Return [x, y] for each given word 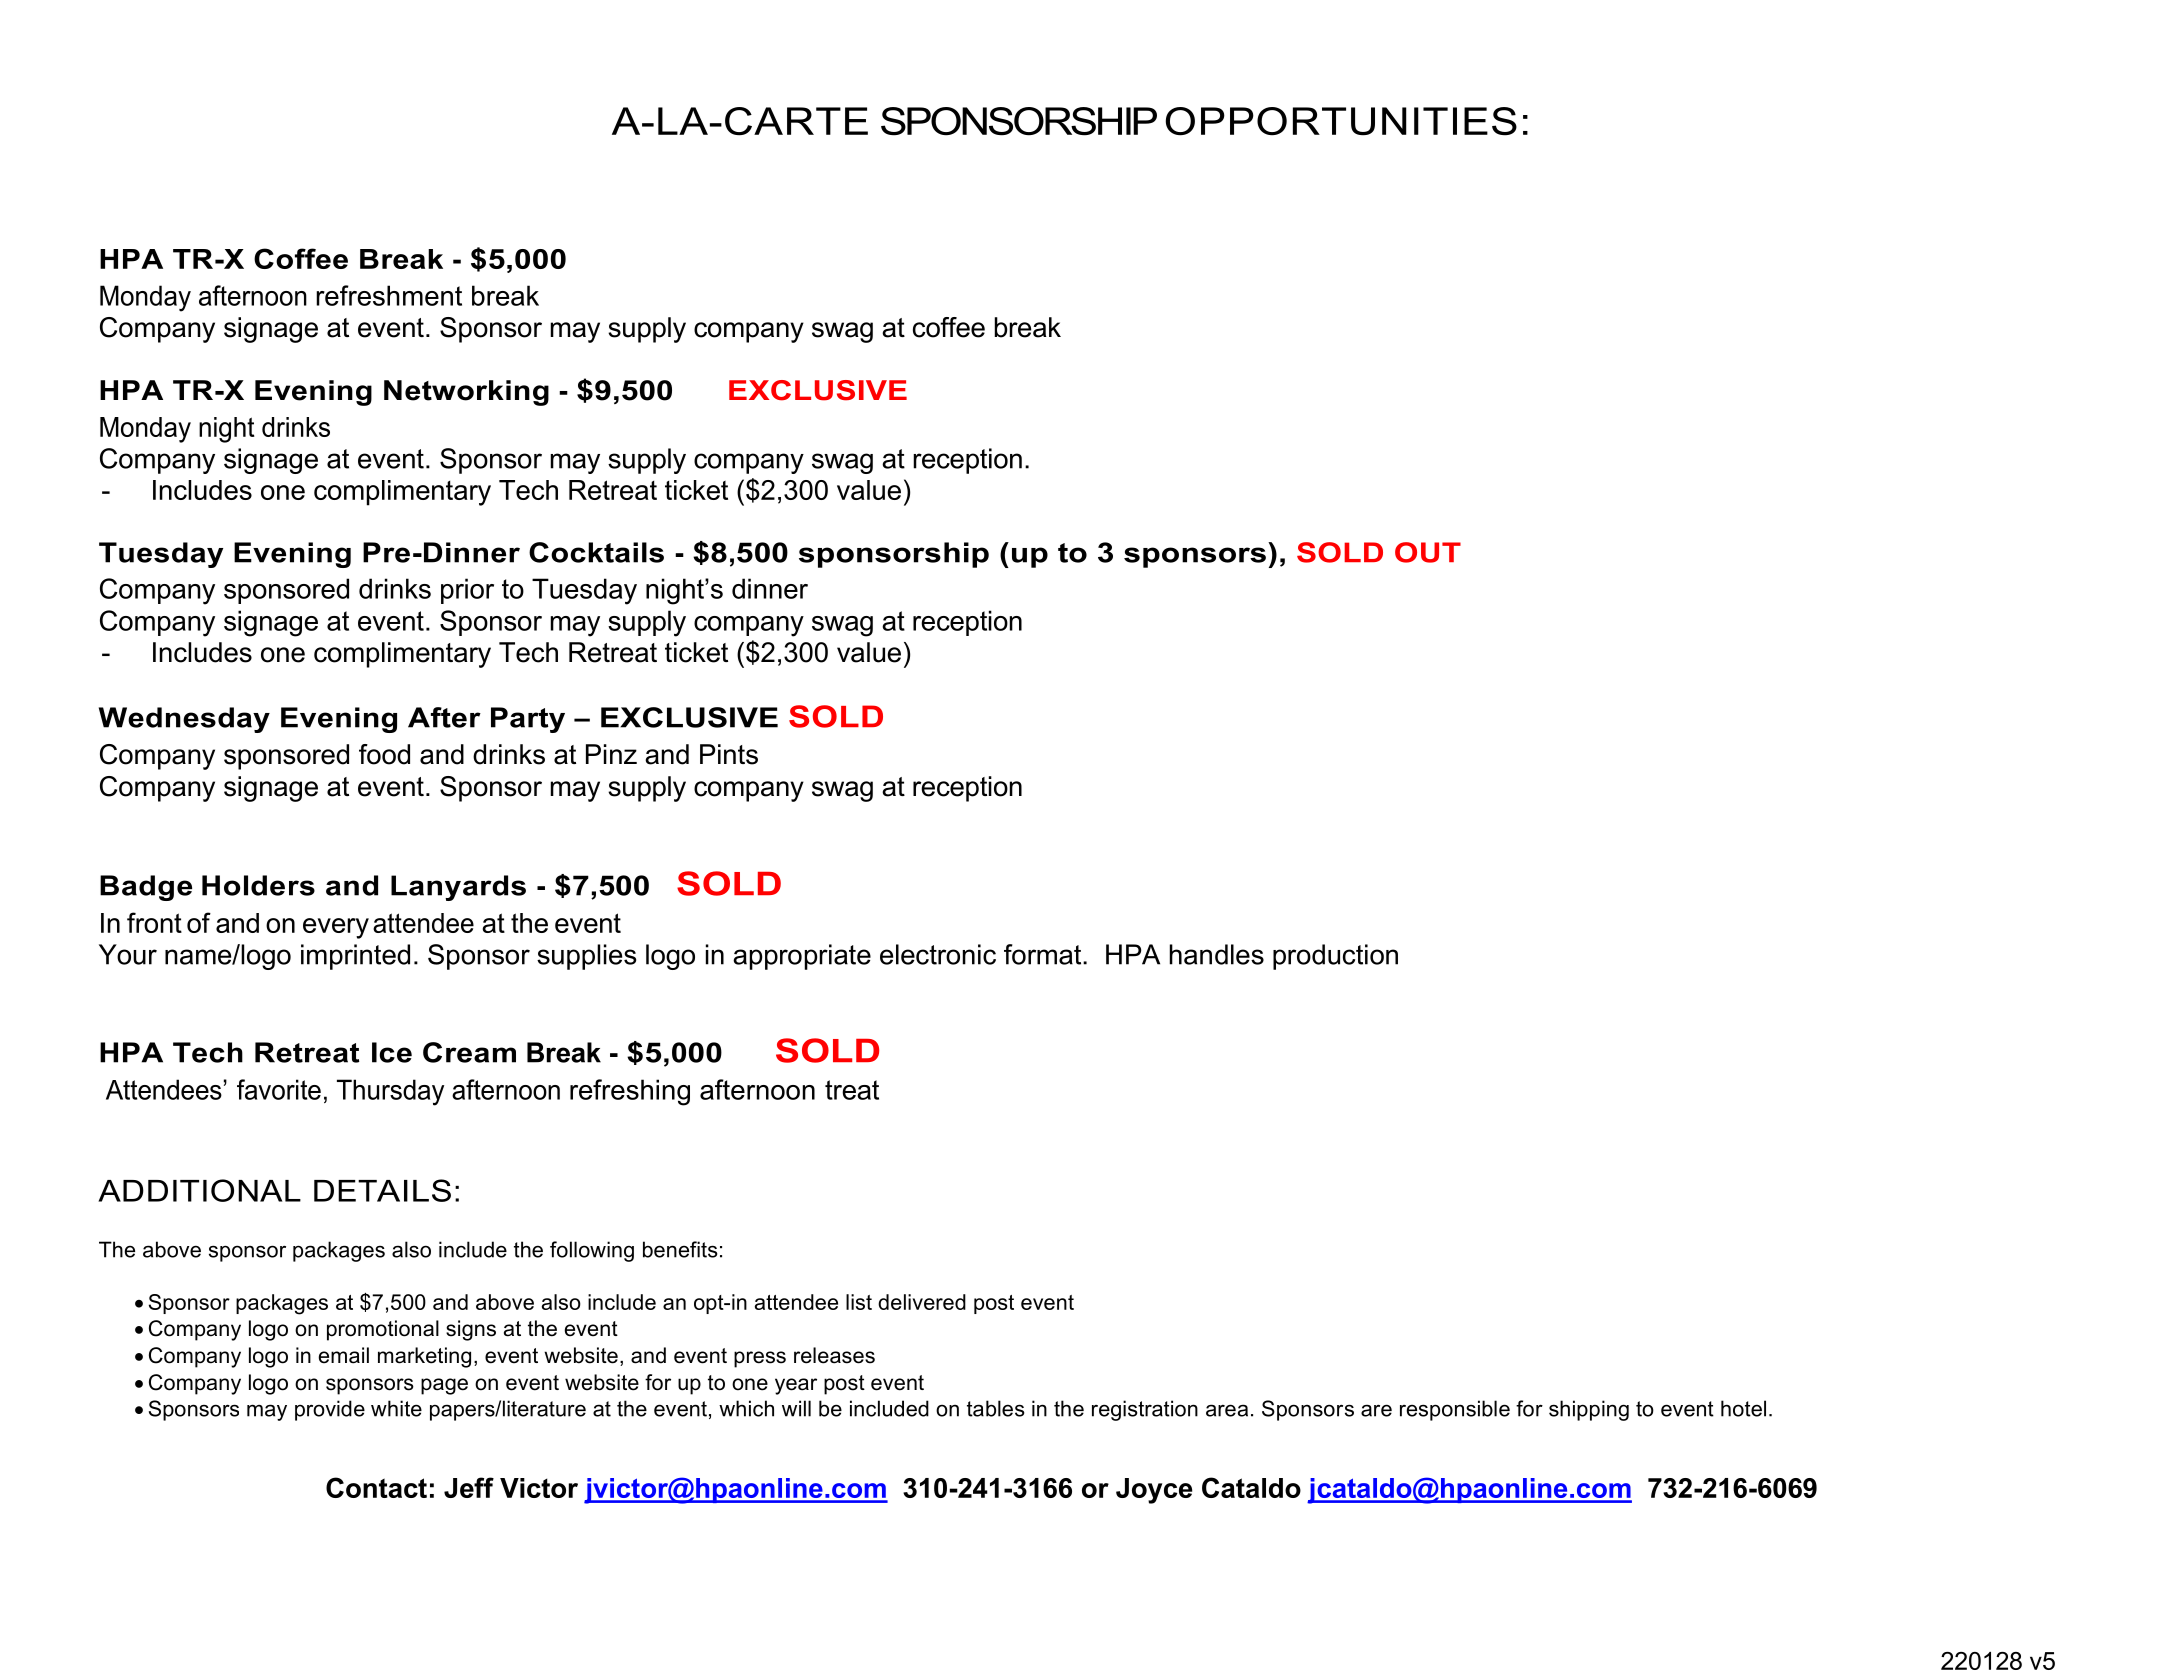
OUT [1428, 552]
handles [1217, 954]
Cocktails [596, 552]
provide [330, 1410]
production [1335, 957]
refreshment [389, 295]
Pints [729, 754]
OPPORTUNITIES [1341, 121]
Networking [466, 393]
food [384, 754]
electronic [938, 954]
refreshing [630, 1092]
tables [996, 1408]
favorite [279, 1089]
